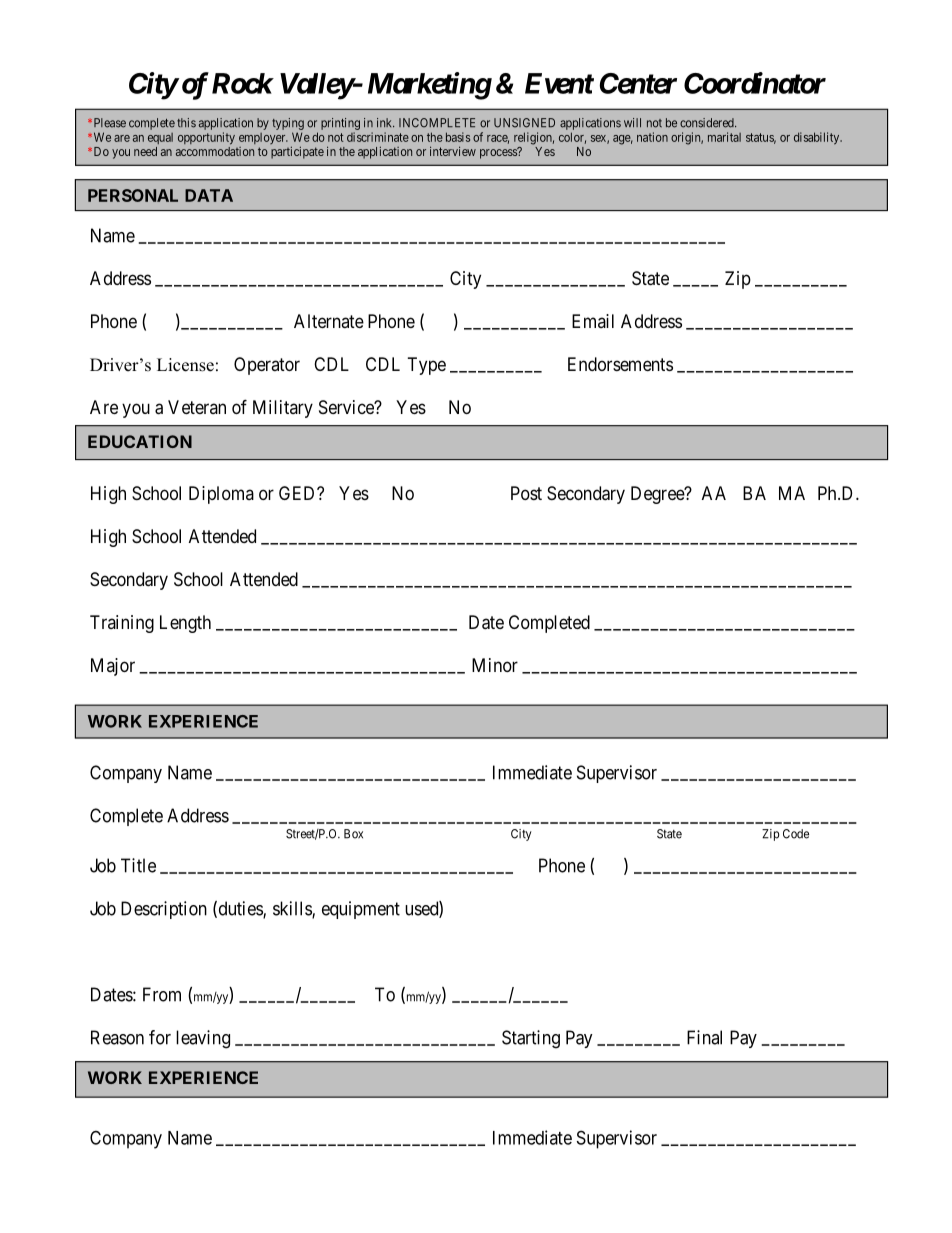 The image size is (952, 1233). What do you see at coordinates (526, 493) in the image?
I see `Post` at bounding box center [526, 493].
